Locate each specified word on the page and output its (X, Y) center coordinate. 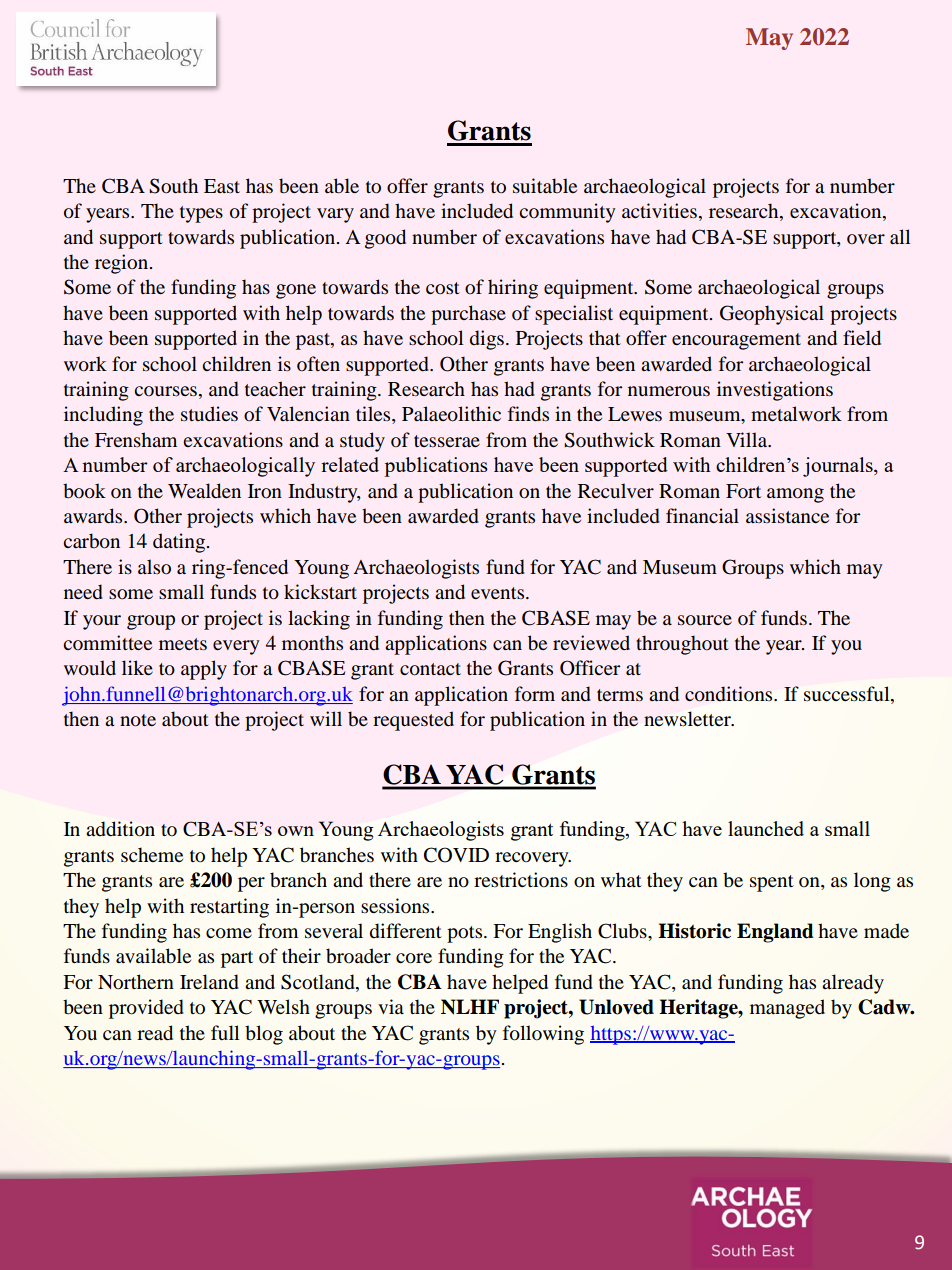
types (201, 214)
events (499, 593)
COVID (456, 855)
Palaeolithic (451, 414)
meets (183, 644)
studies (209, 413)
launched (766, 828)
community (567, 213)
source (705, 620)
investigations (775, 391)
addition (120, 829)
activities (659, 210)
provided (146, 1009)
